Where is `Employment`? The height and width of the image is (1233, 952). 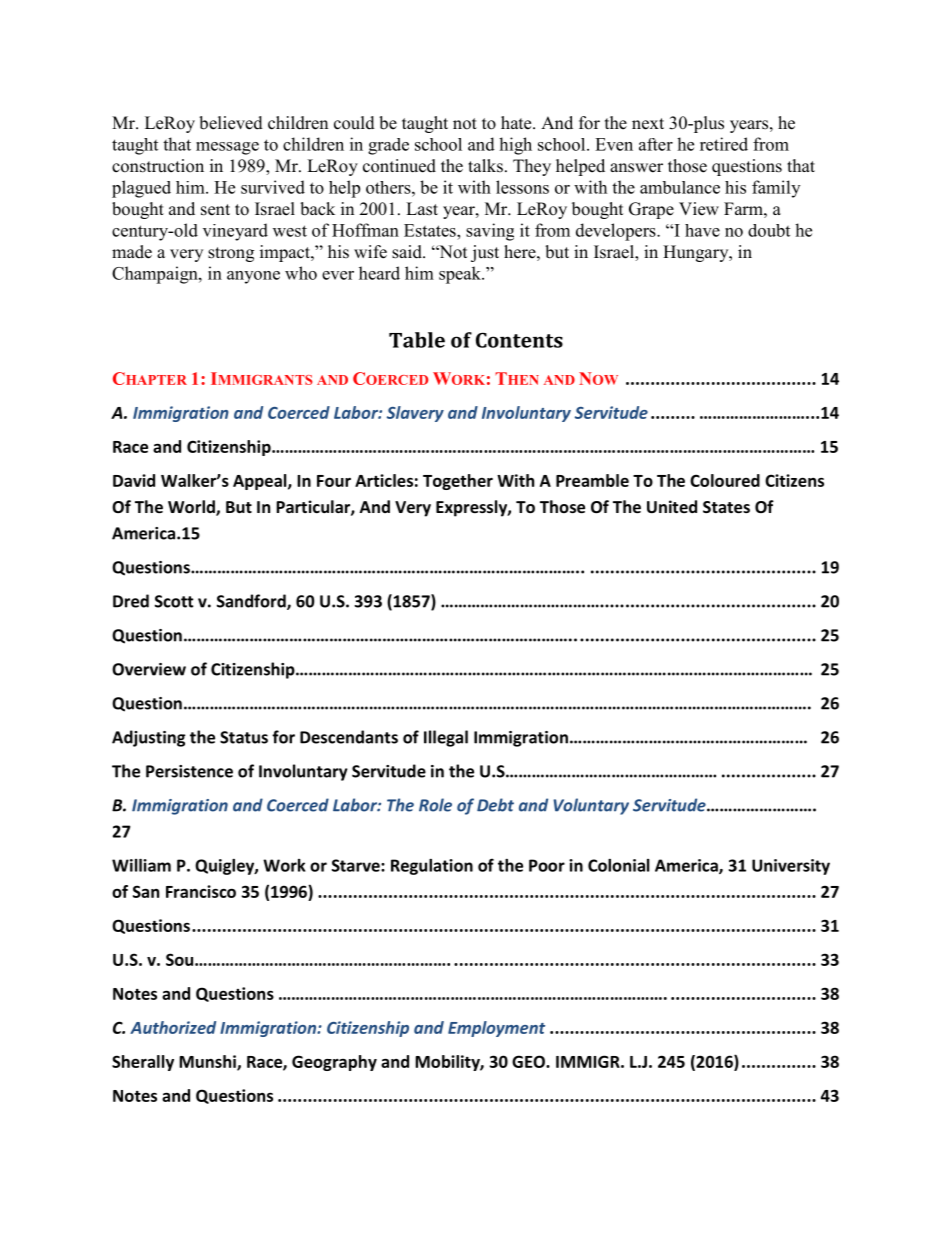 Employment is located at coordinates (496, 1029).
